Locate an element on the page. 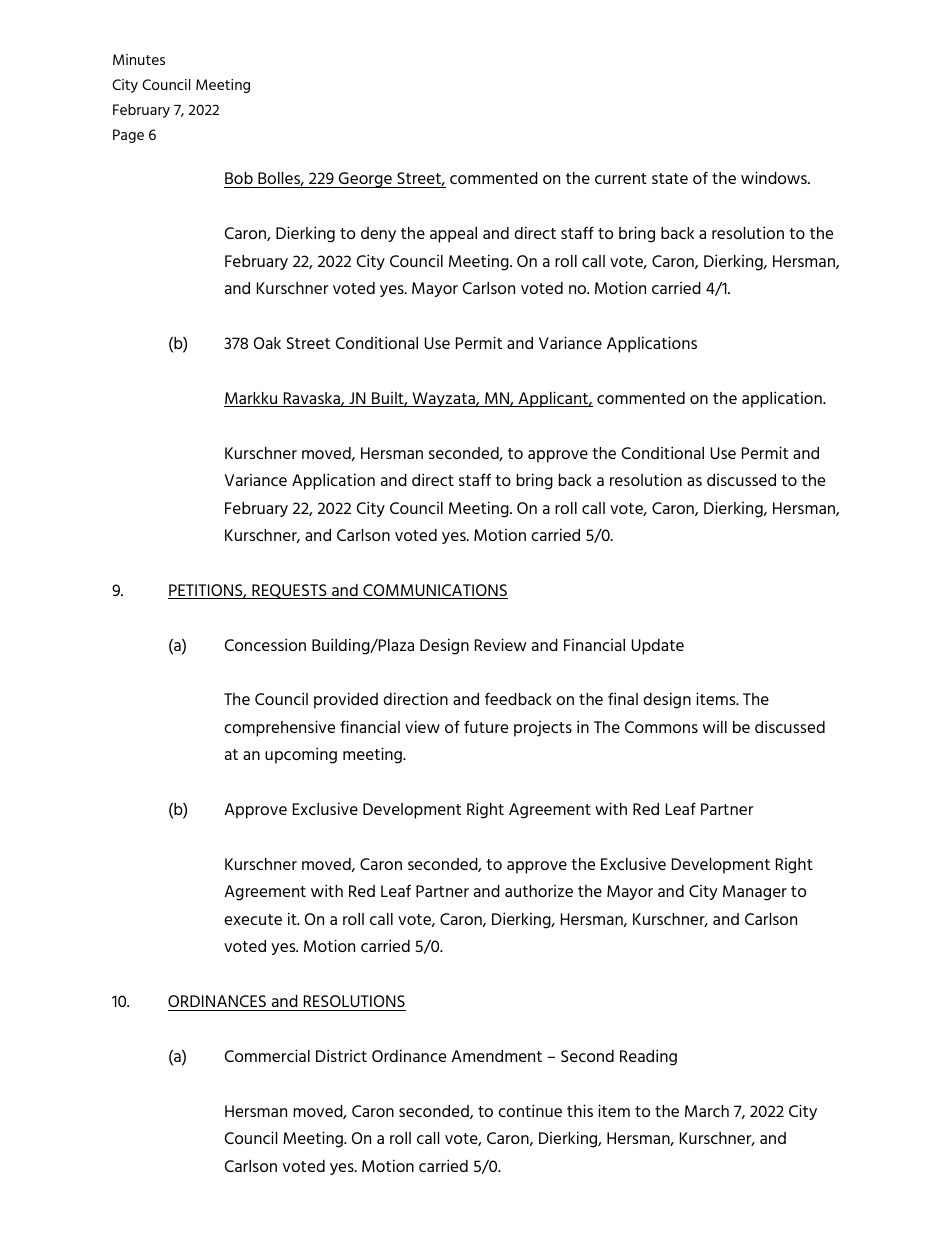 This document has height=1233, width=952. REQUESTS is located at coordinates (289, 591).
